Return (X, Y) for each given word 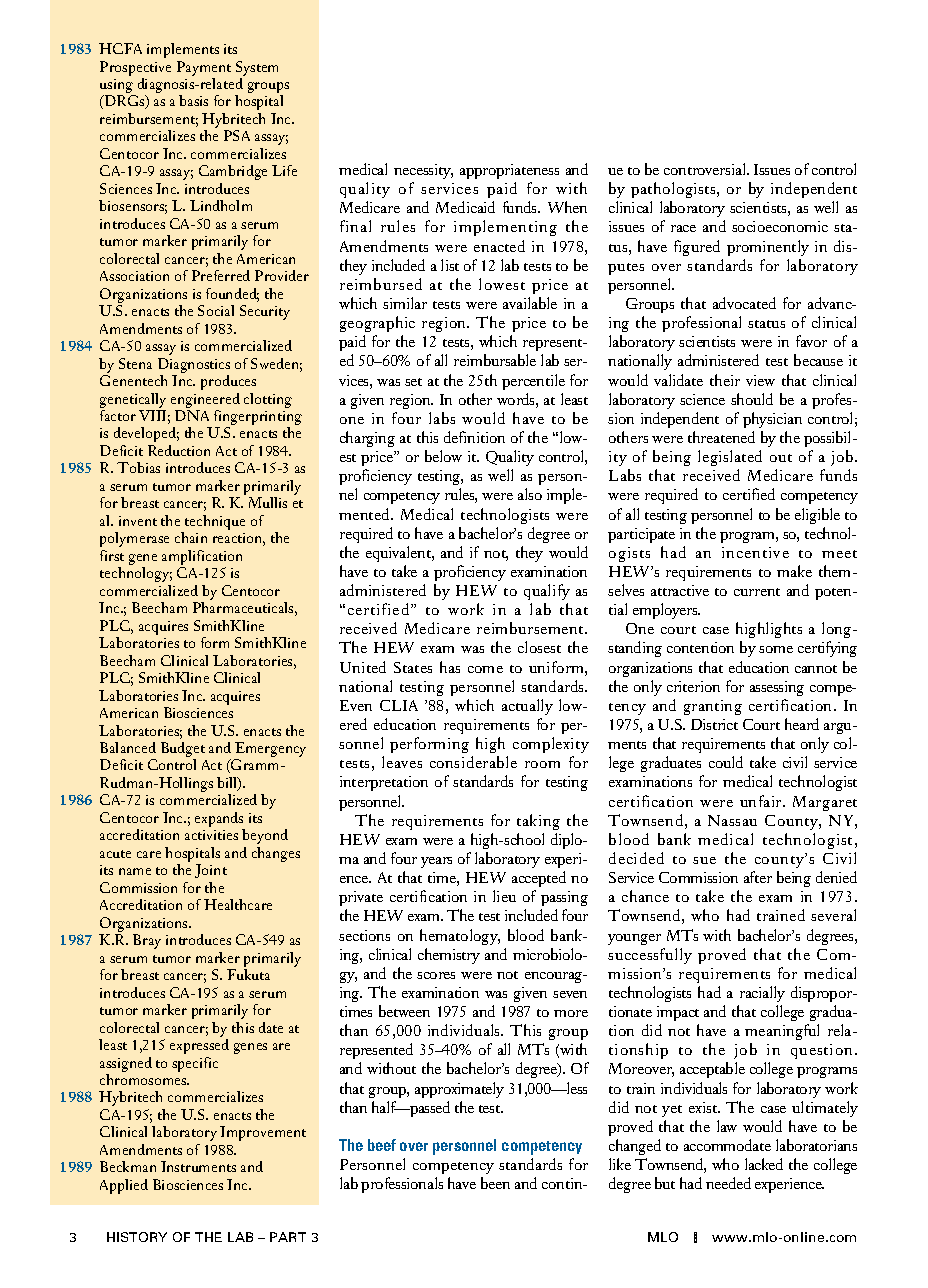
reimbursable (495, 360)
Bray (147, 941)
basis (193, 100)
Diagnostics (194, 367)
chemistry (449, 956)
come (485, 669)
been (495, 1183)
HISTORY (137, 1237)
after (758, 877)
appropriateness (509, 171)
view (760, 380)
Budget (183, 751)
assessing (777, 688)
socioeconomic (780, 226)
